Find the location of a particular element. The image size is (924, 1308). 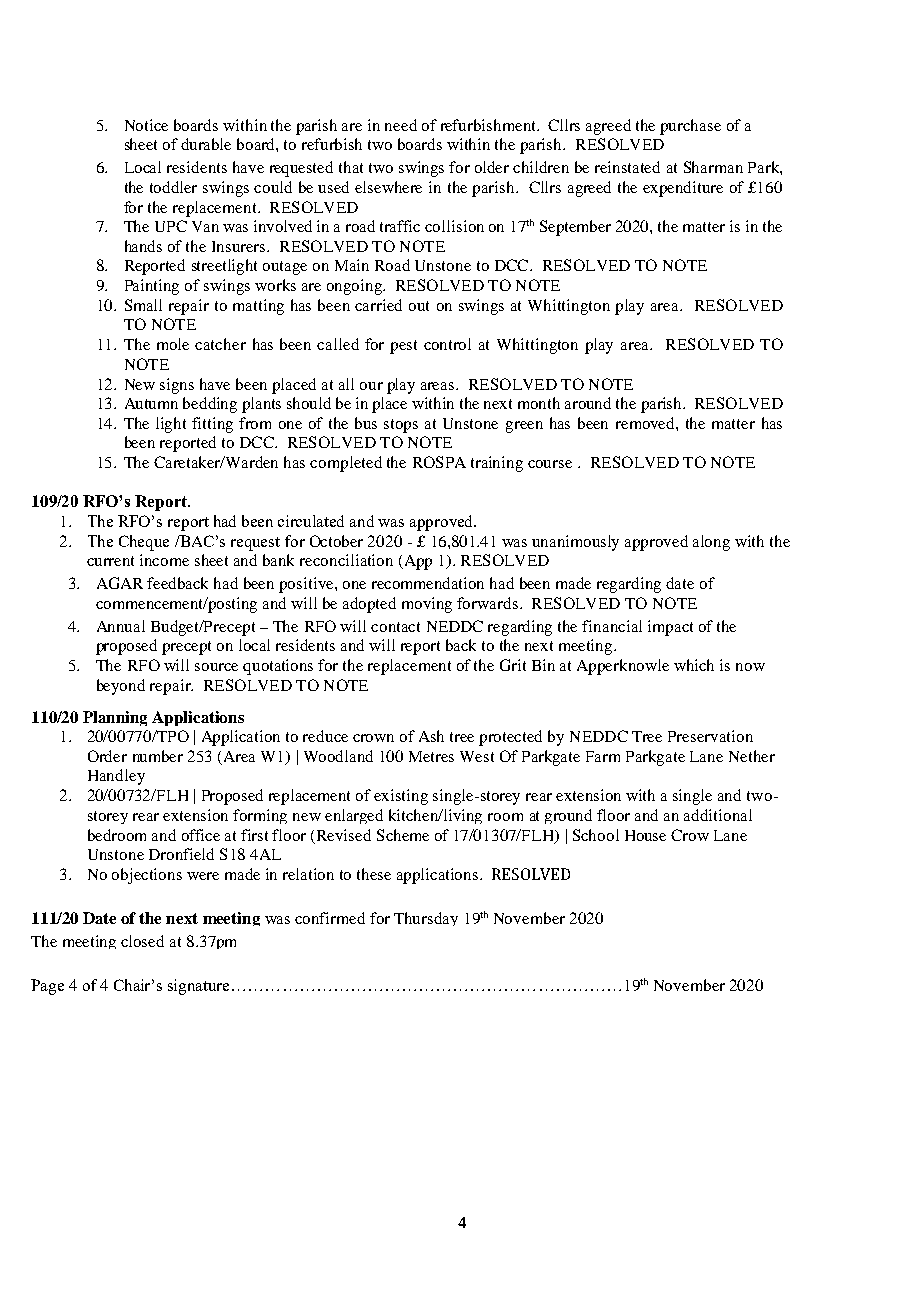

contact is located at coordinates (395, 627).
